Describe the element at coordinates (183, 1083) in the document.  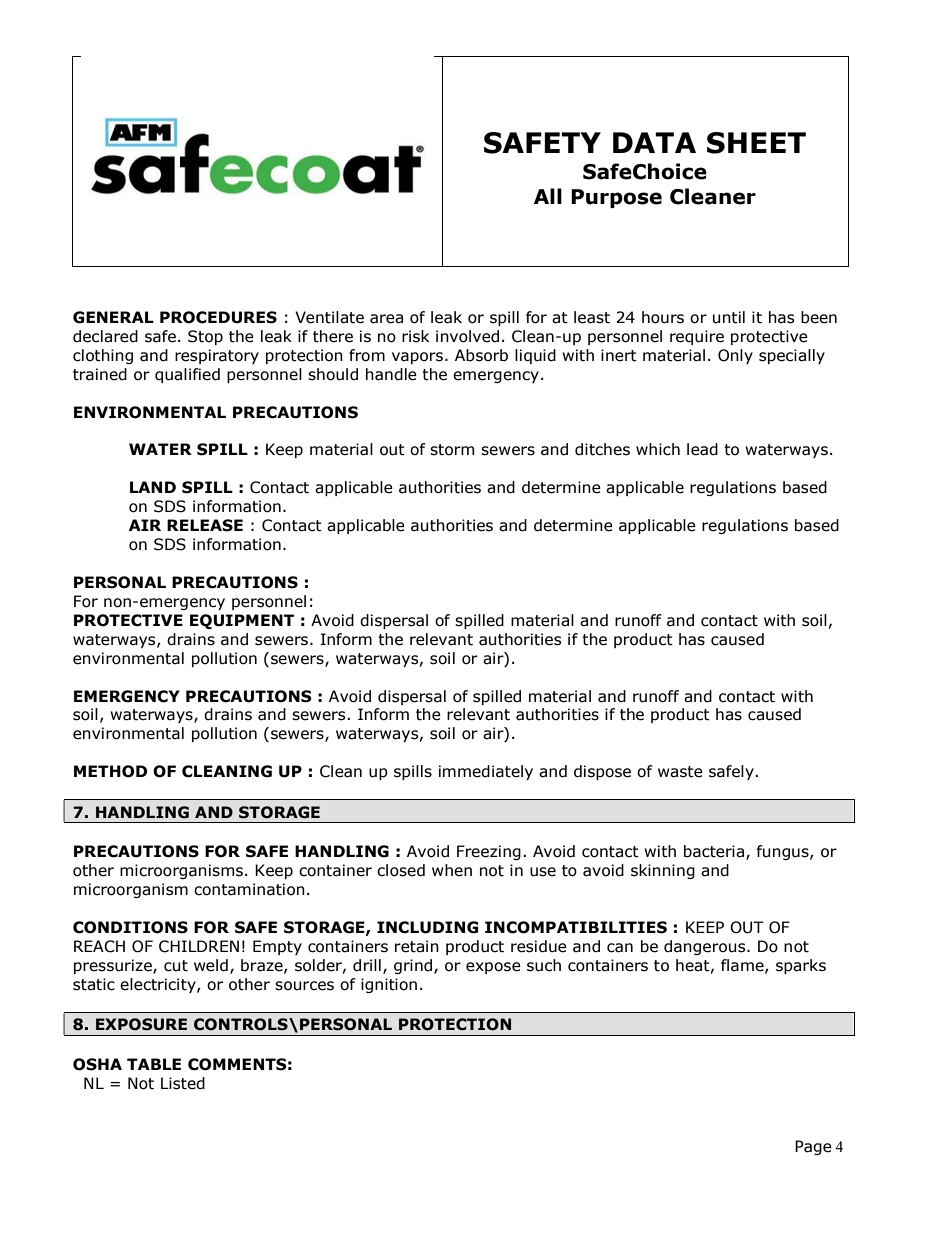
I see `Listed` at that location.
